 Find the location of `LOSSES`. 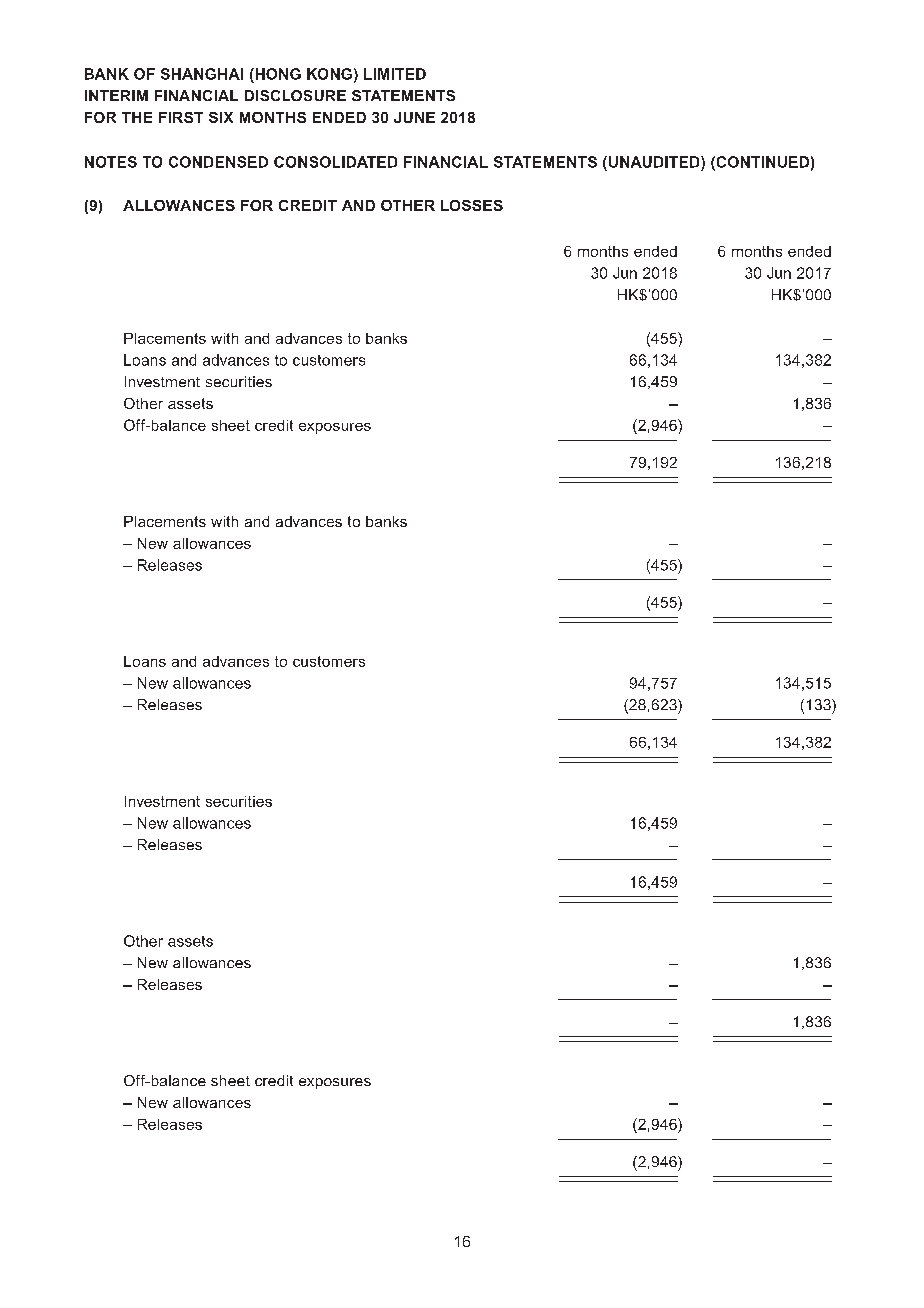

LOSSES is located at coordinates (472, 205).
